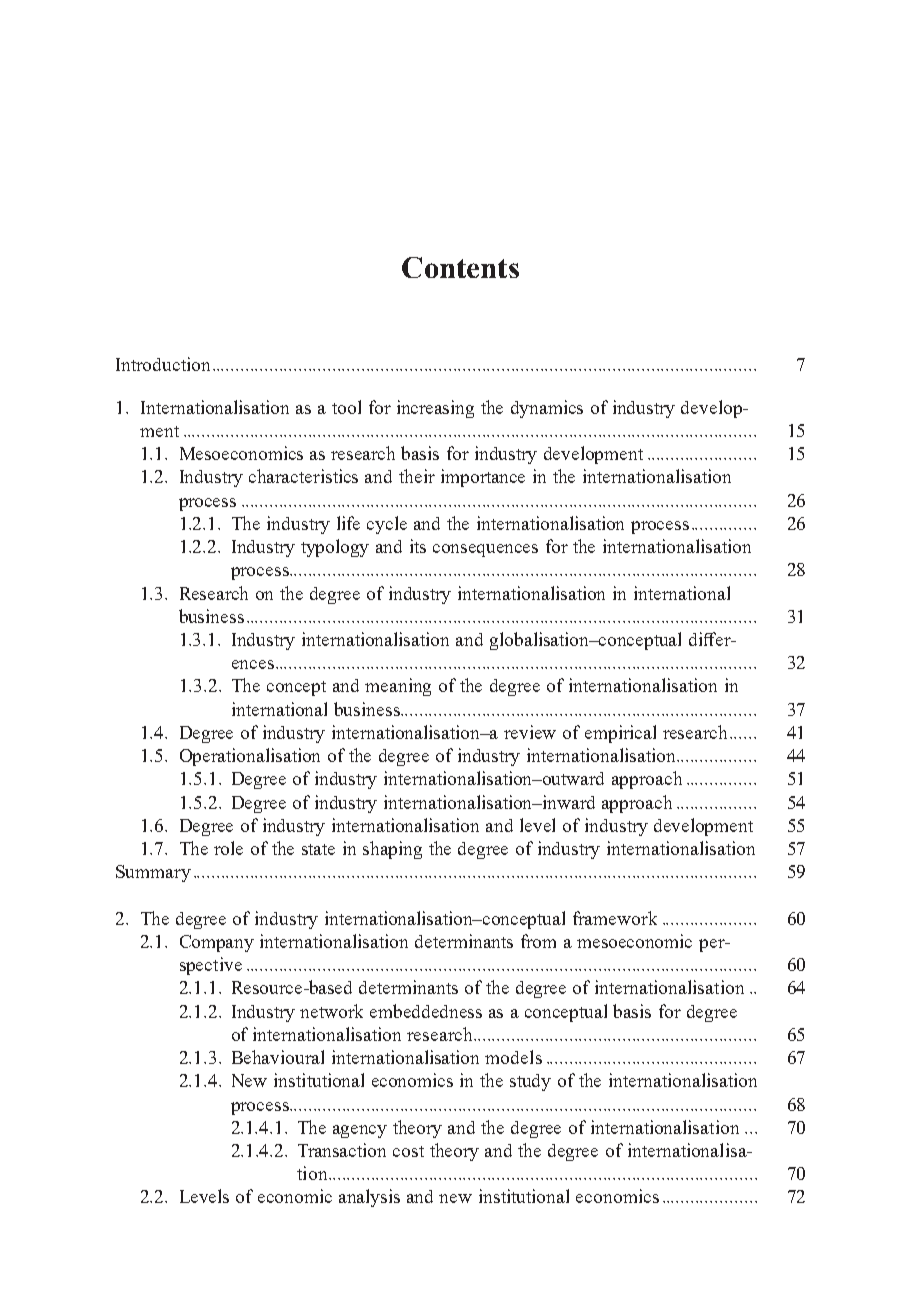  What do you see at coordinates (530, 732) in the screenshot?
I see `review` at bounding box center [530, 732].
